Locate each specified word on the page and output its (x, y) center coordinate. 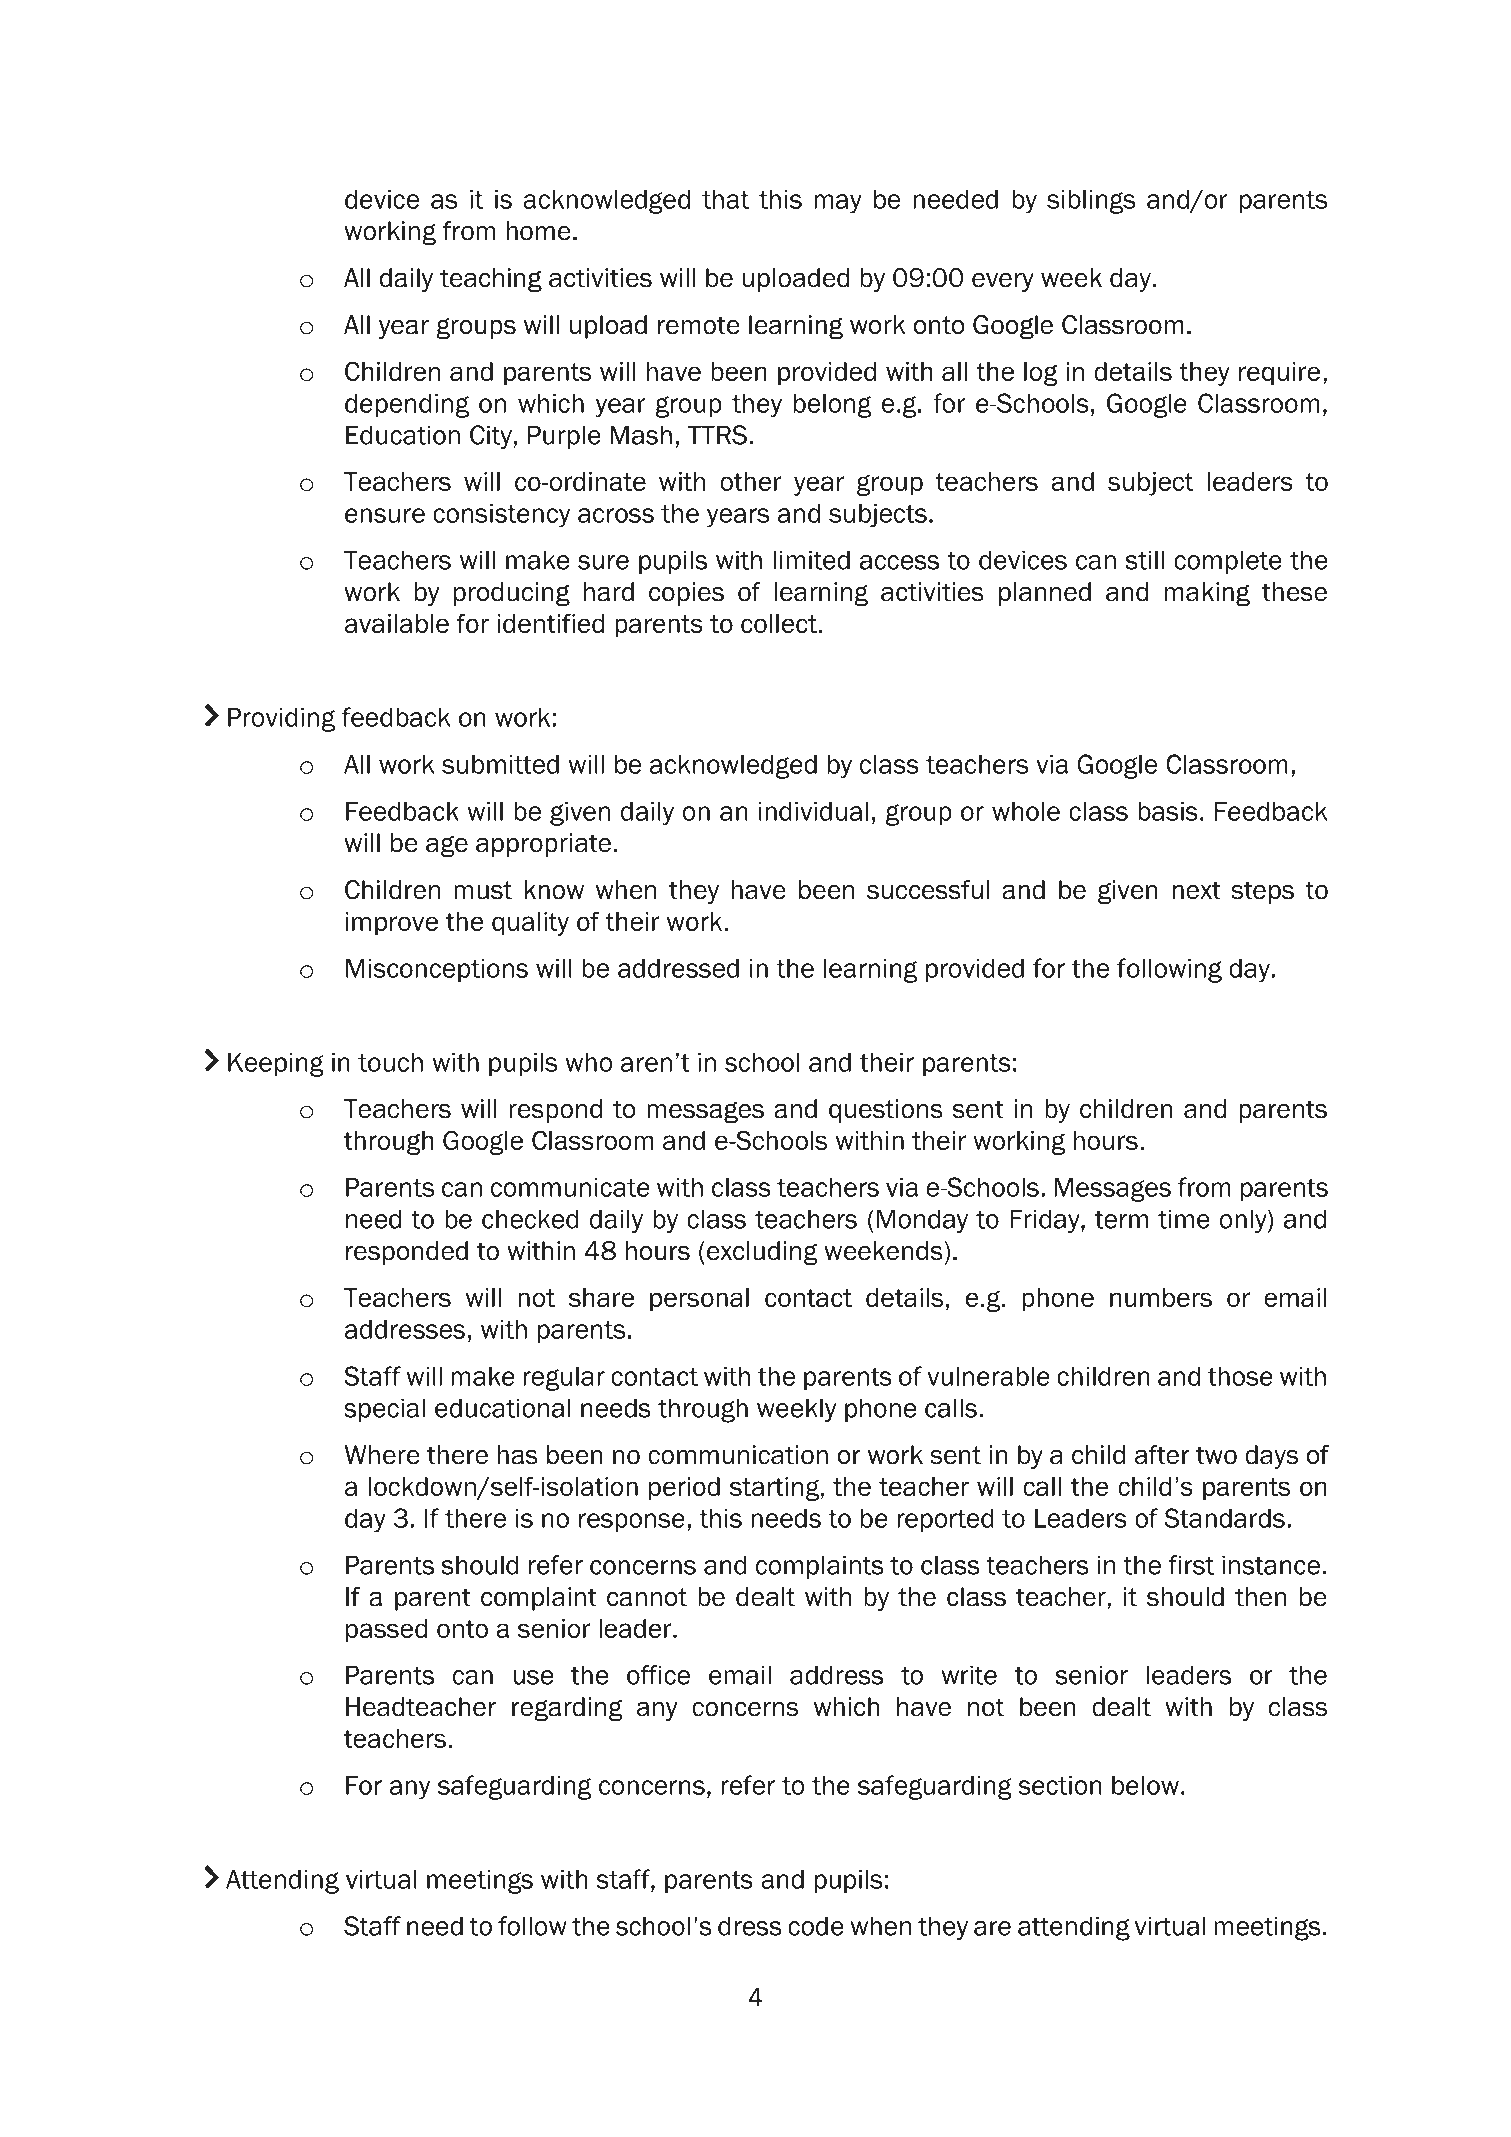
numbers (1161, 1297)
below (1145, 1785)
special (384, 1410)
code (816, 1926)
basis (1168, 811)
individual (813, 811)
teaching (491, 280)
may (838, 204)
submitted (500, 764)
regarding (567, 1709)
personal (699, 1300)
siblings (1091, 202)
